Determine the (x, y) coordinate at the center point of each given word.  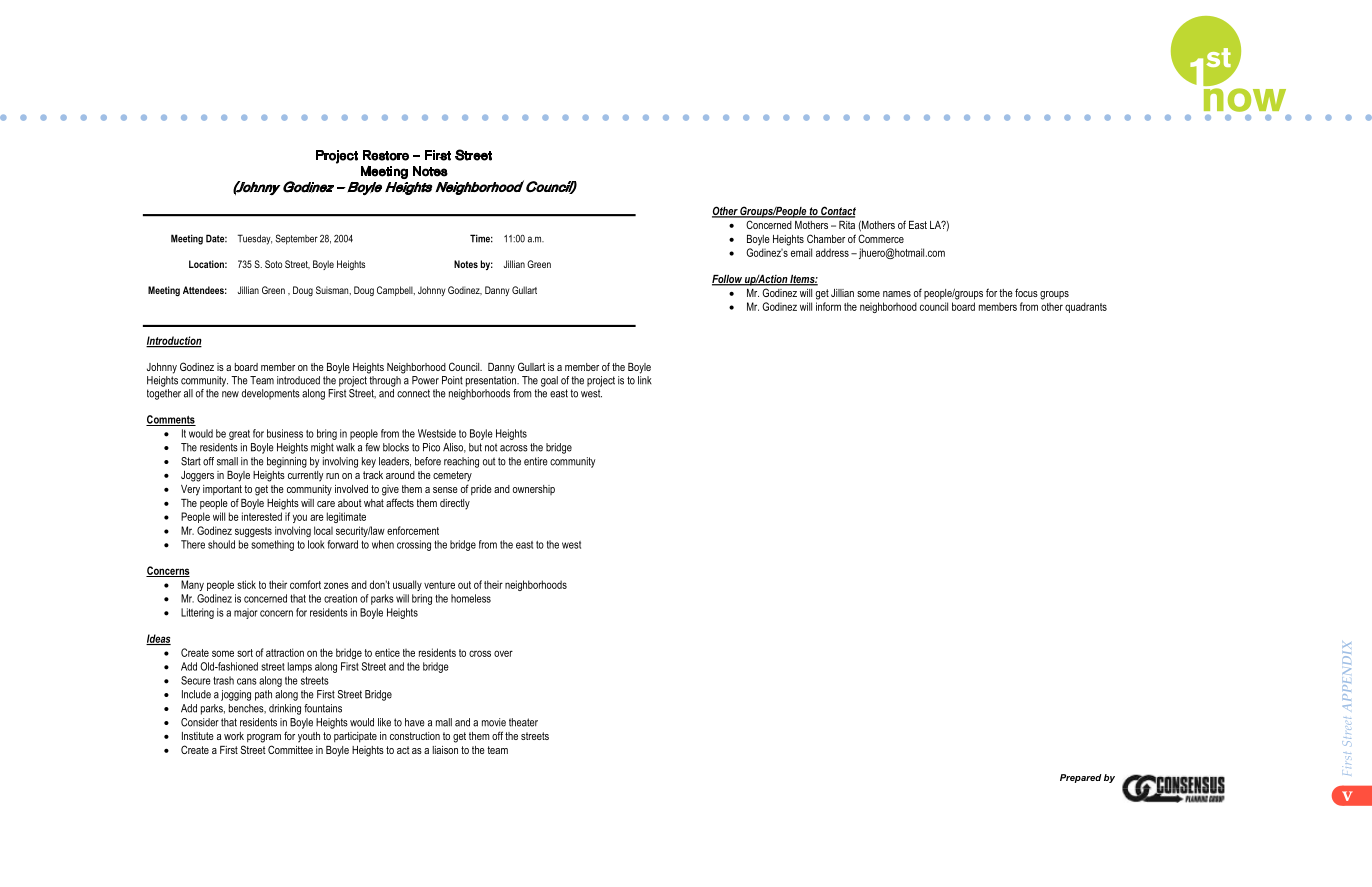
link (645, 379)
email (801, 252)
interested (262, 516)
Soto (273, 264)
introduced (298, 380)
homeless (471, 598)
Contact (837, 212)
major (246, 613)
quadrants (1086, 307)
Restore (386, 155)
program (264, 738)
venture (439, 585)
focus (1026, 292)
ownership (534, 490)
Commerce (881, 238)
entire (536, 461)
